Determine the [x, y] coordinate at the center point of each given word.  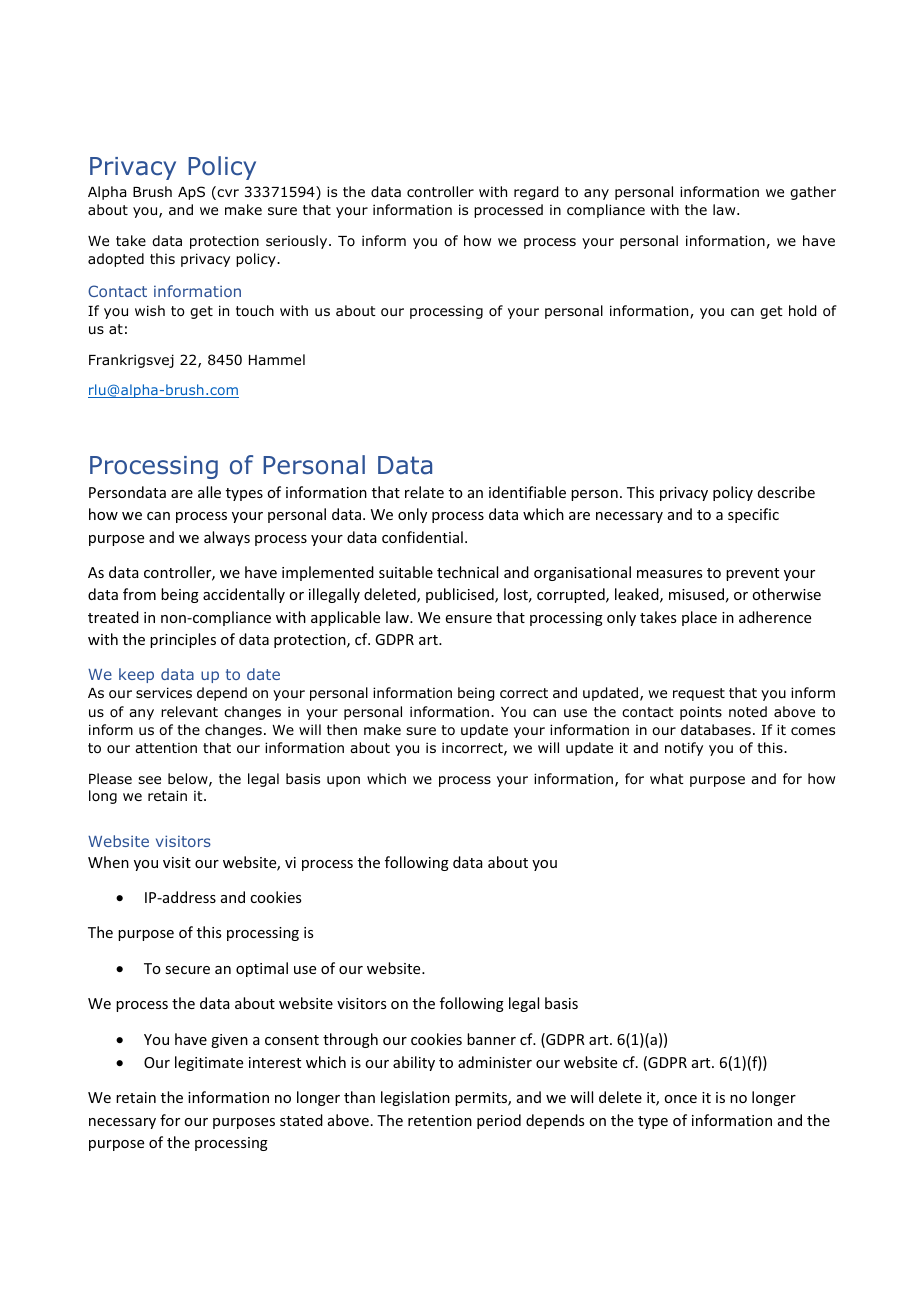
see [149, 780]
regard [536, 193]
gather [813, 193]
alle [209, 492]
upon [343, 781]
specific [753, 515]
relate [424, 492]
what [667, 778]
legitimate [209, 1063]
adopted [116, 260]
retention [440, 1120]
